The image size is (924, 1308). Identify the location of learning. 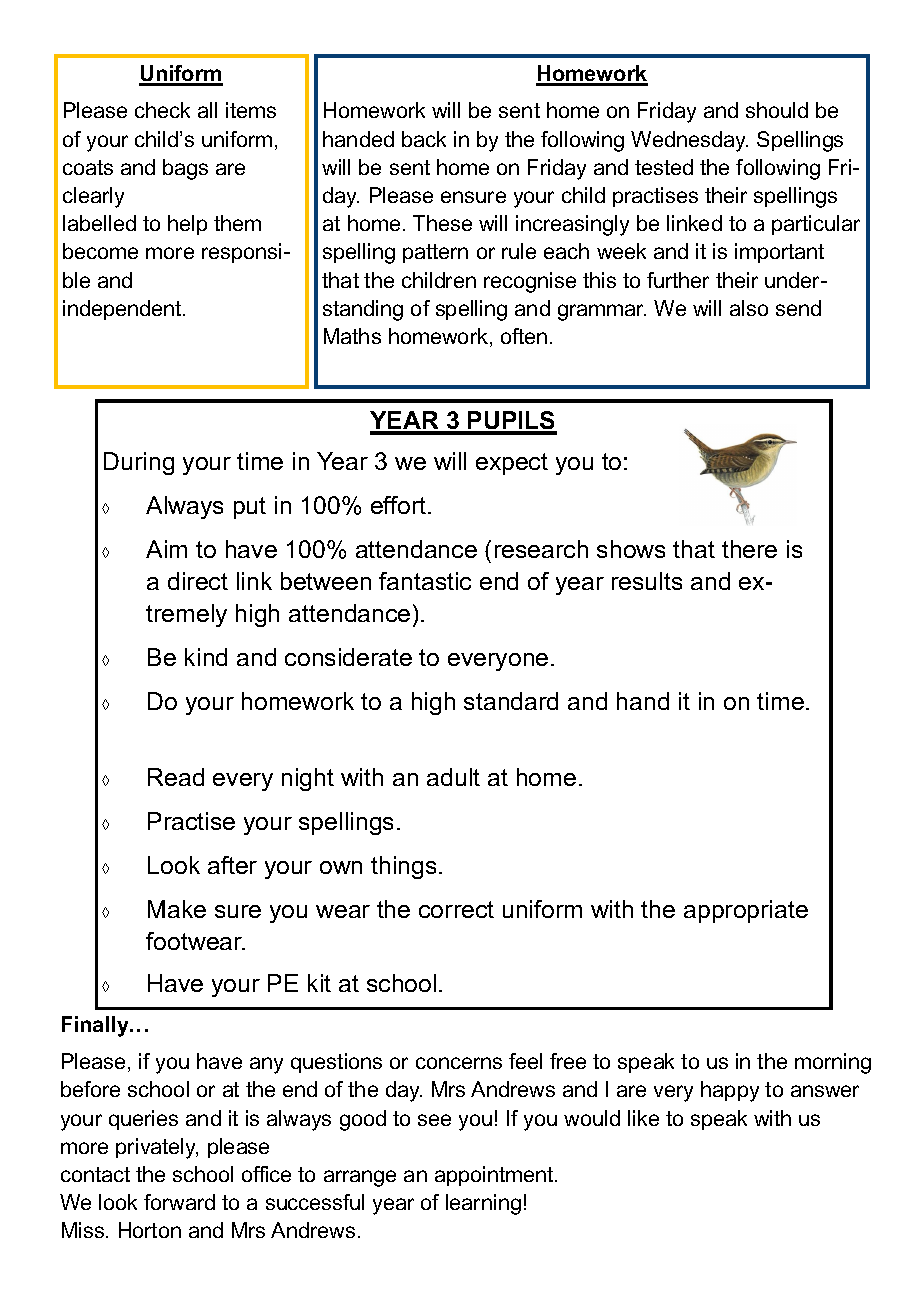
(483, 1204).
